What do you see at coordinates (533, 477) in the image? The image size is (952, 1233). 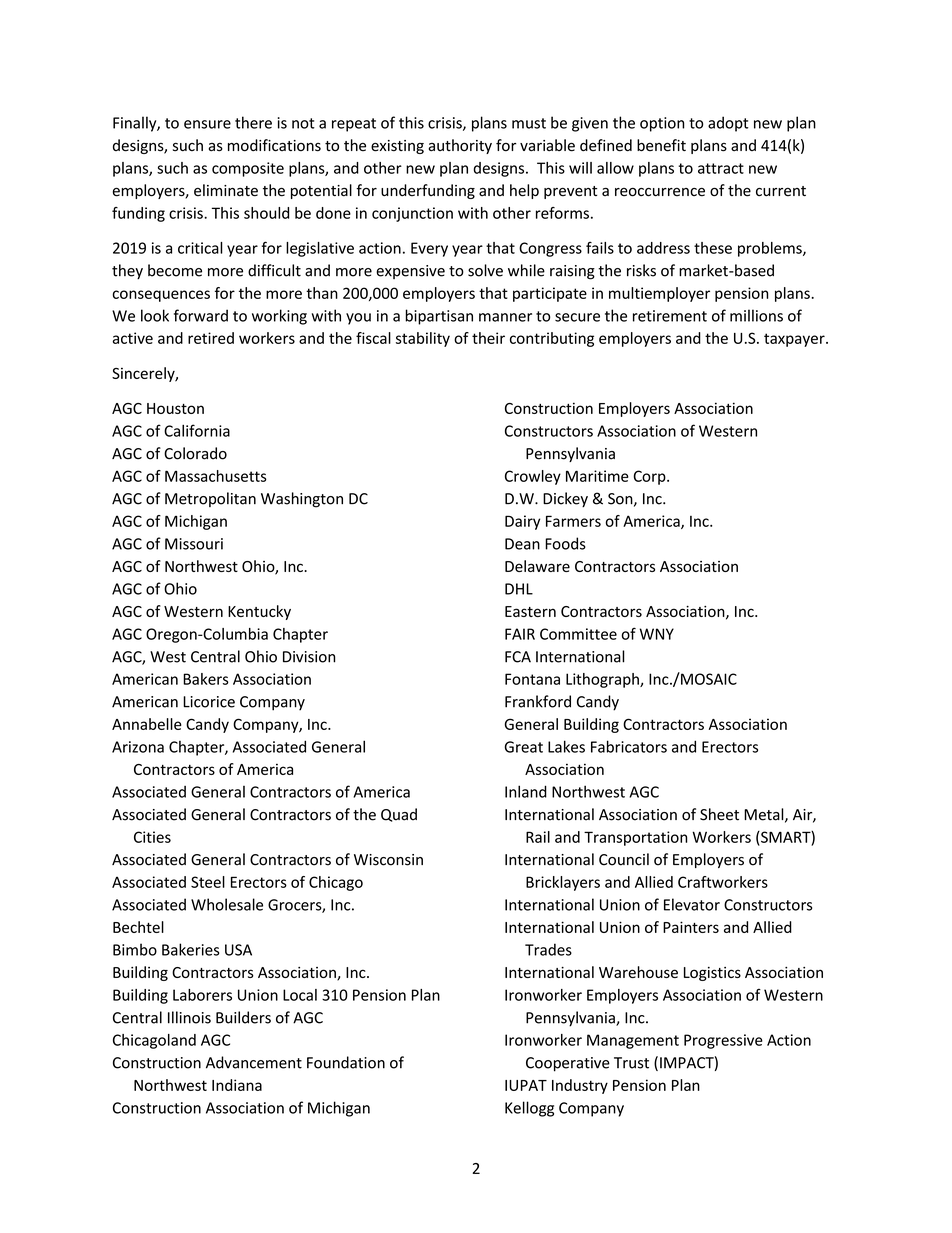 I see `Crowley` at bounding box center [533, 477].
